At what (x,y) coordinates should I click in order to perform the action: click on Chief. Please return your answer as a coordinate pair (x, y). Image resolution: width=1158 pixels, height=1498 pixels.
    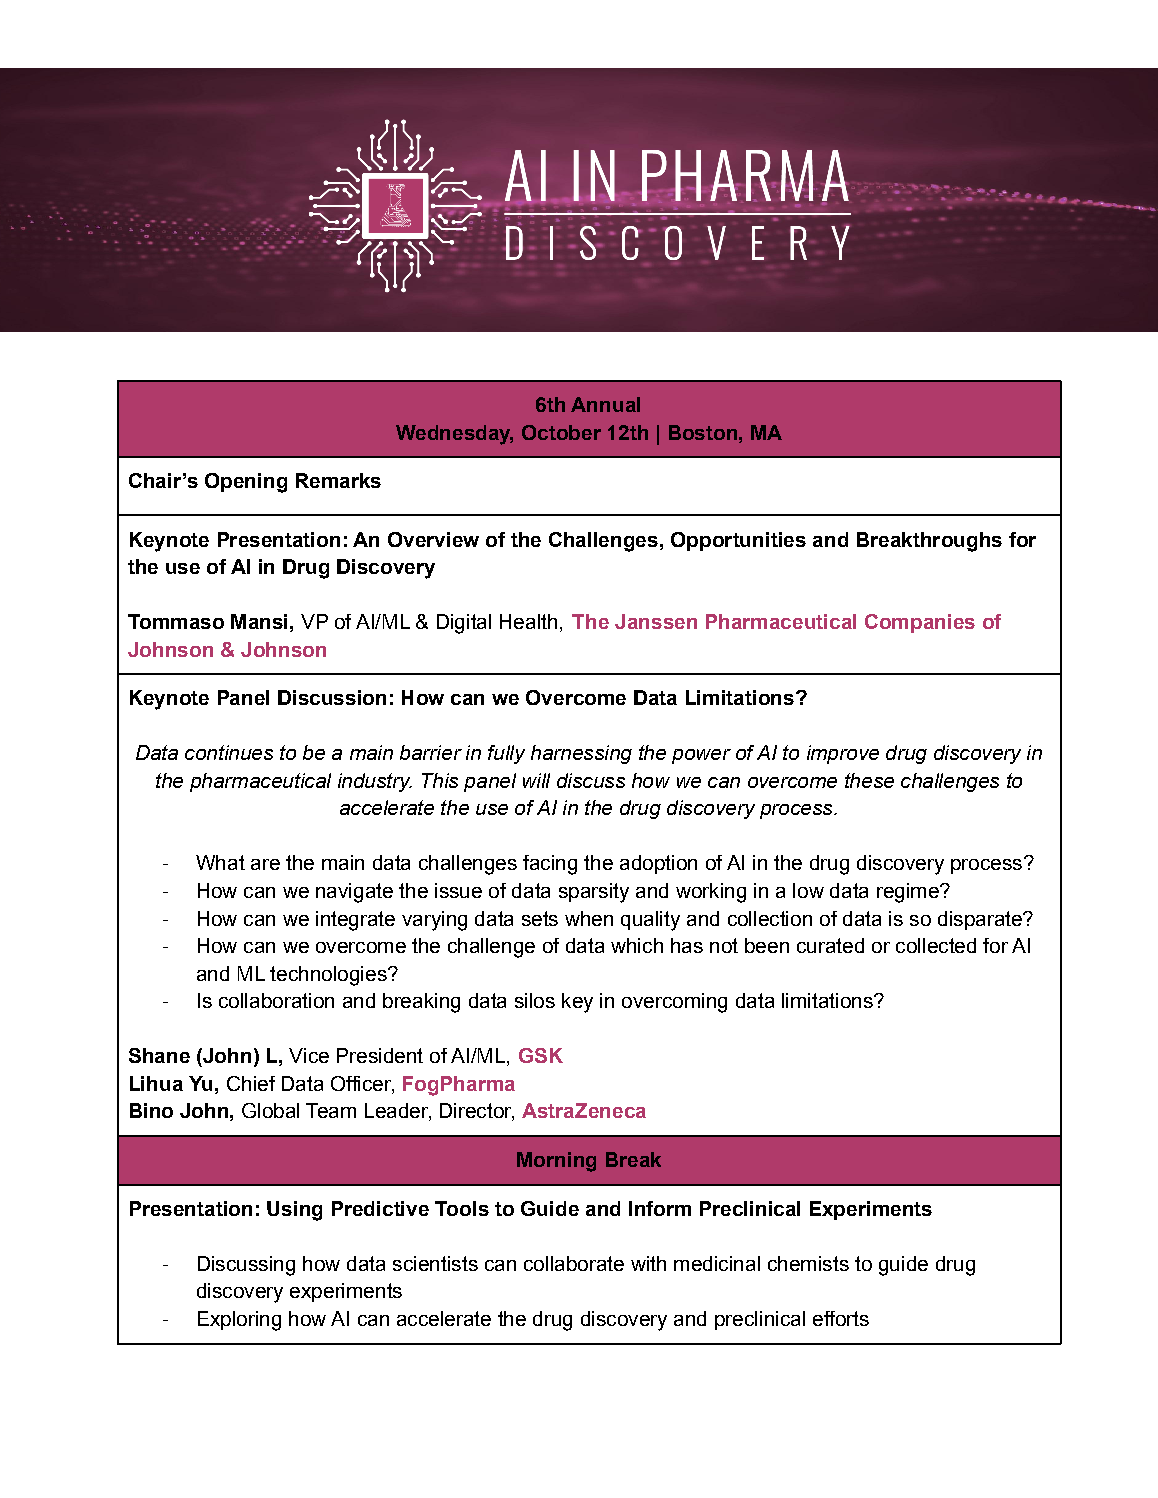
    Looking at the image, I should click on (251, 1083).
